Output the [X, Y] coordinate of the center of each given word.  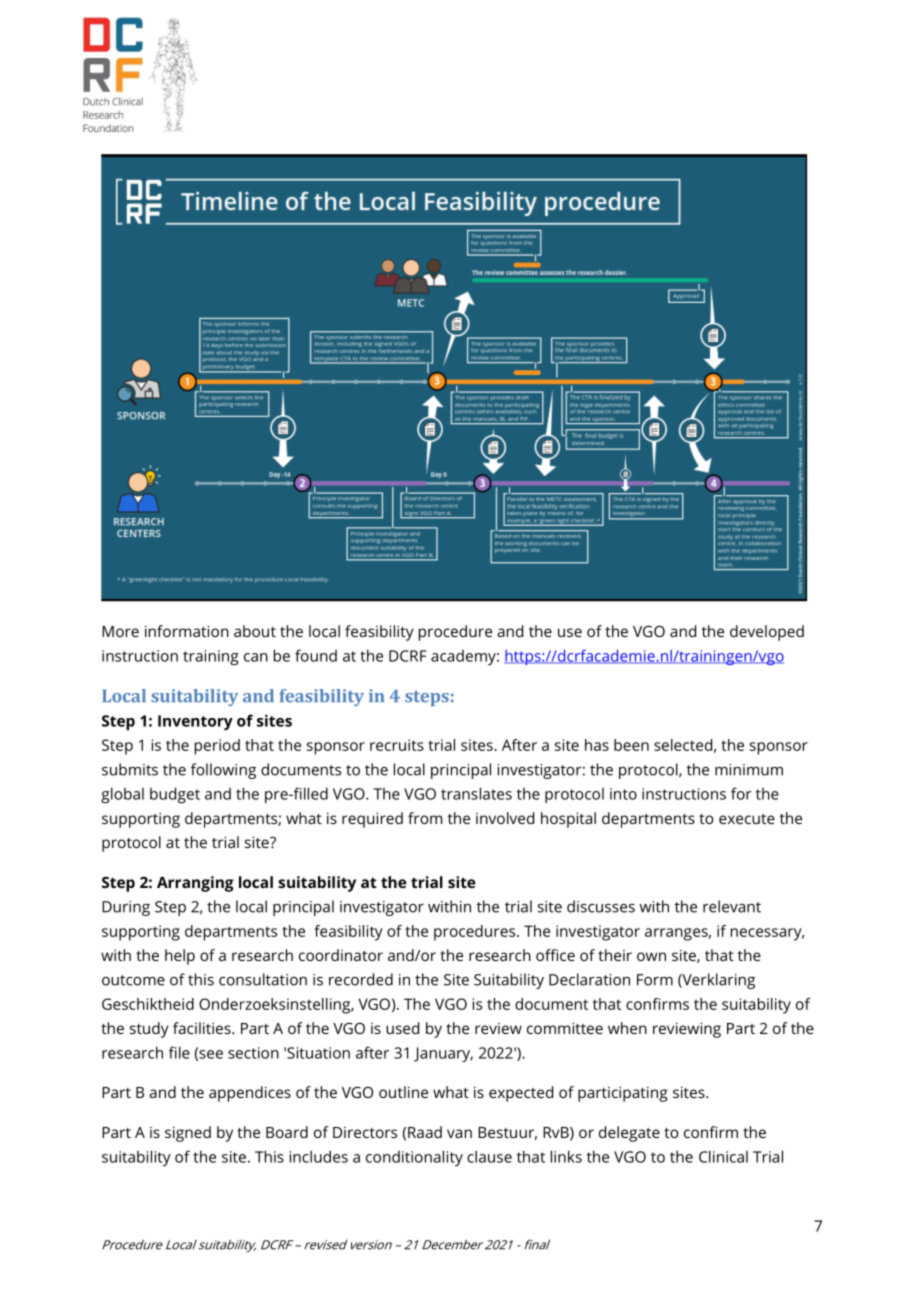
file [179, 1052]
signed [188, 1134]
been [631, 745]
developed [767, 633]
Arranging [195, 884]
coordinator [341, 955]
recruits [397, 745]
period [217, 747]
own [651, 956]
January [443, 1054]
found [316, 655]
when [627, 1028]
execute [747, 819]
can [256, 657]
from [425, 818]
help [180, 957]
